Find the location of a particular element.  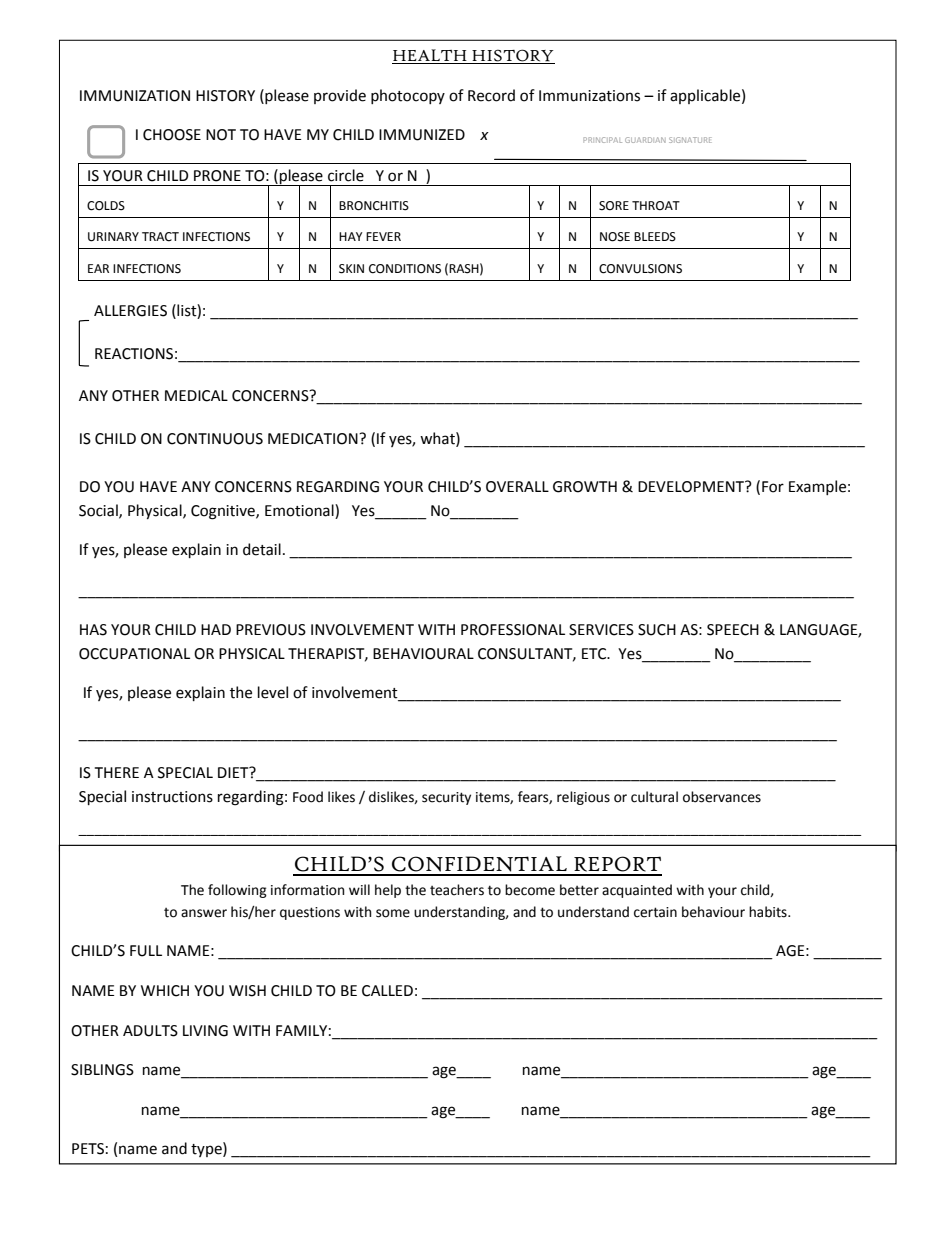

SIGNATURE is located at coordinates (690, 140).
